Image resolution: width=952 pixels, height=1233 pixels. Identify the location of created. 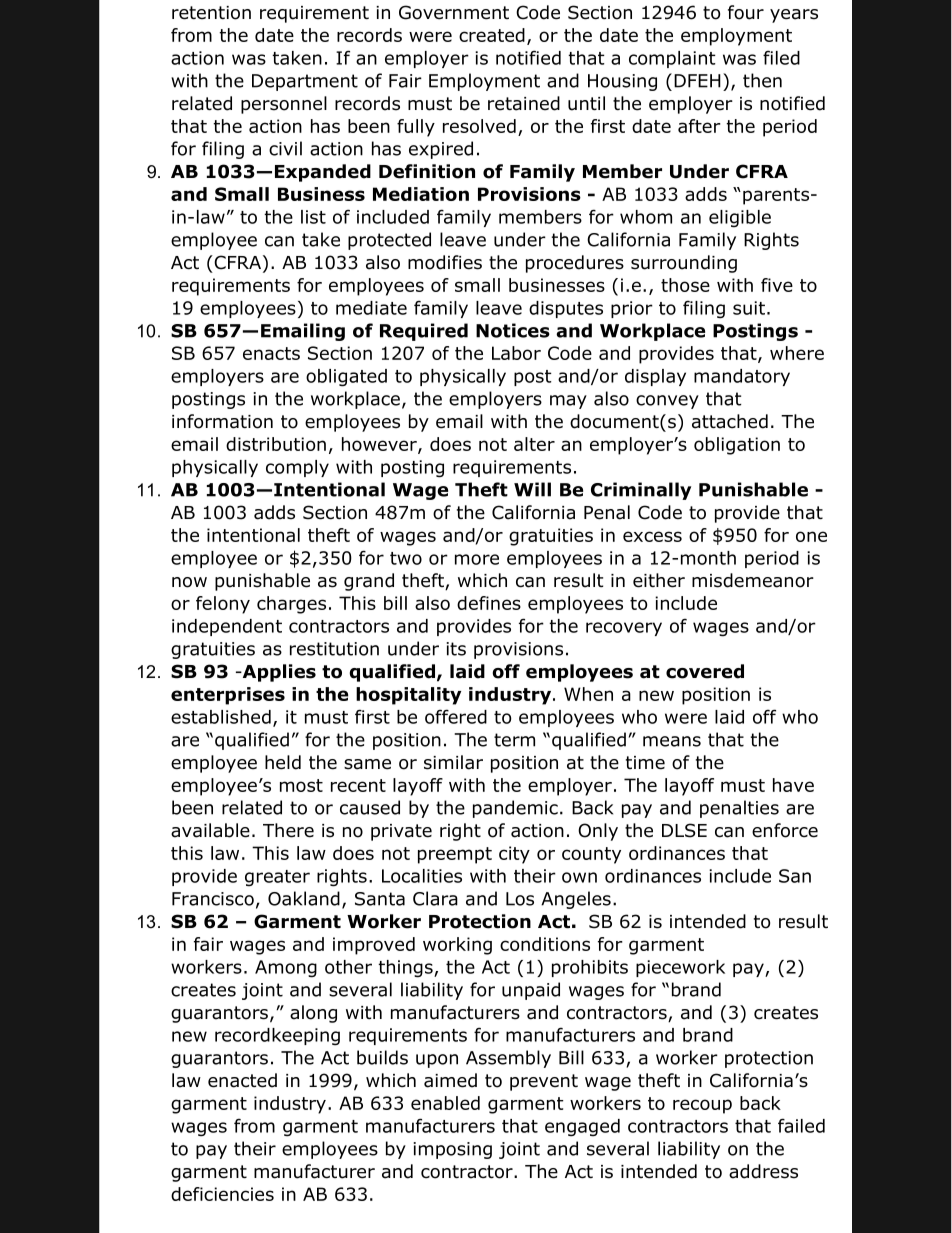
(492, 35).
